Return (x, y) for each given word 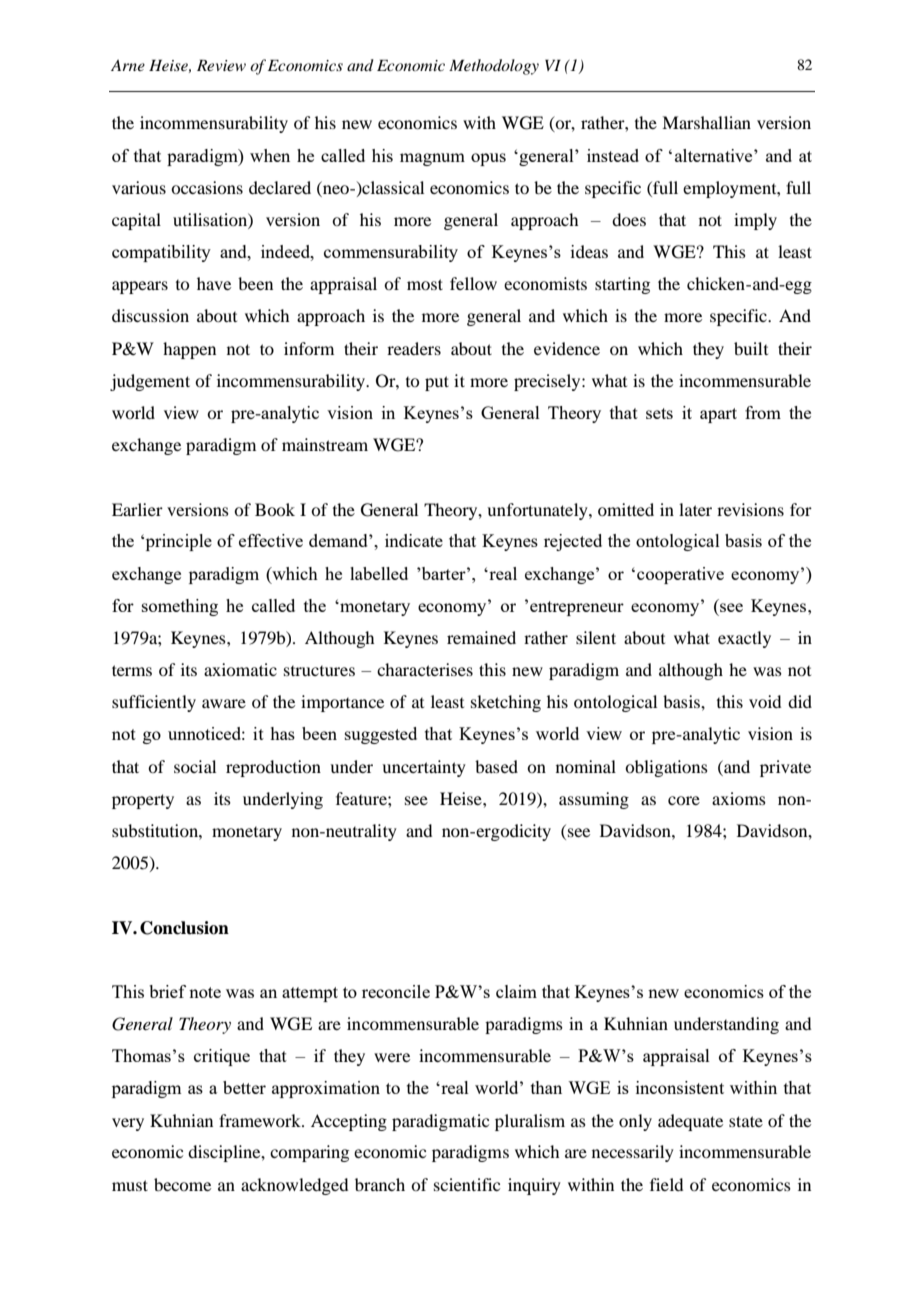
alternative (715, 155)
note (205, 992)
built (751, 348)
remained (481, 637)
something (180, 607)
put (437, 383)
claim (516, 991)
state (746, 1121)
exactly (744, 639)
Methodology (494, 67)
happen (189, 350)
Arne (128, 65)
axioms (739, 798)
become (182, 1184)
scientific (467, 1184)
